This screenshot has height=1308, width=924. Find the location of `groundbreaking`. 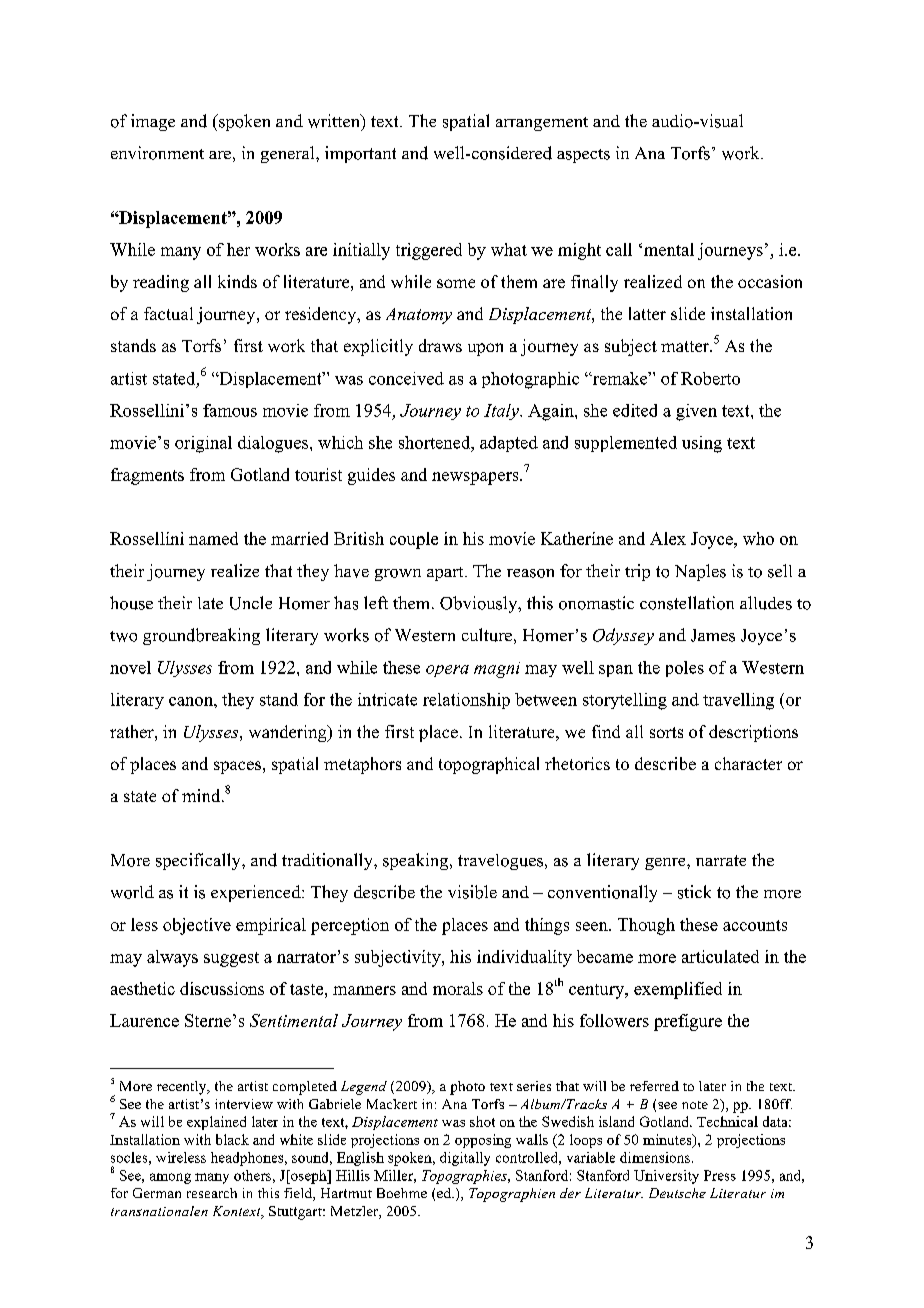

groundbreaking is located at coordinates (201, 636).
